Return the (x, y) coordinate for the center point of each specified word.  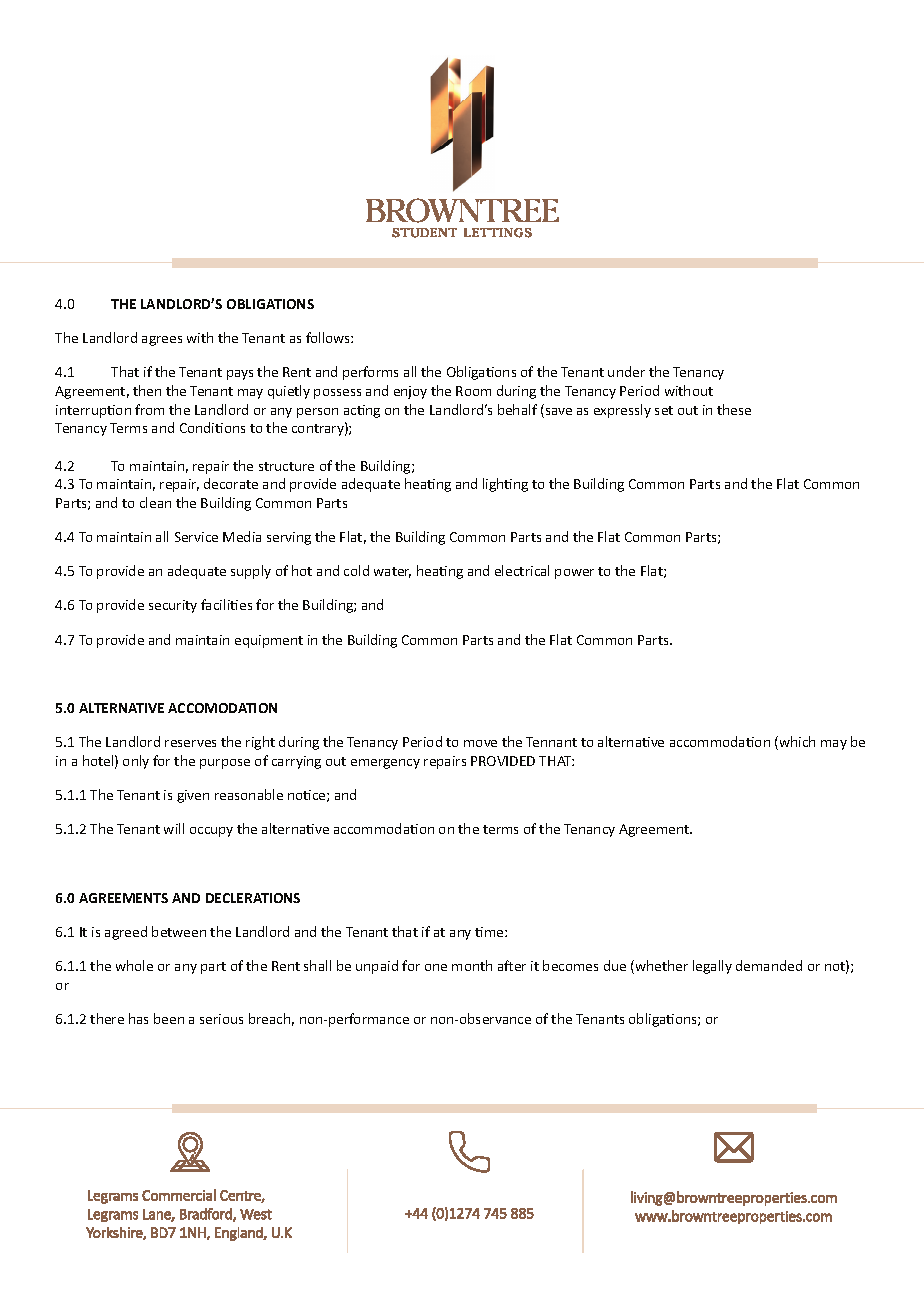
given (193, 796)
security (173, 606)
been (169, 1018)
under (626, 371)
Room (473, 391)
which (796, 743)
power (574, 574)
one (436, 967)
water (392, 572)
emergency (385, 764)
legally (712, 967)
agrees (162, 341)
